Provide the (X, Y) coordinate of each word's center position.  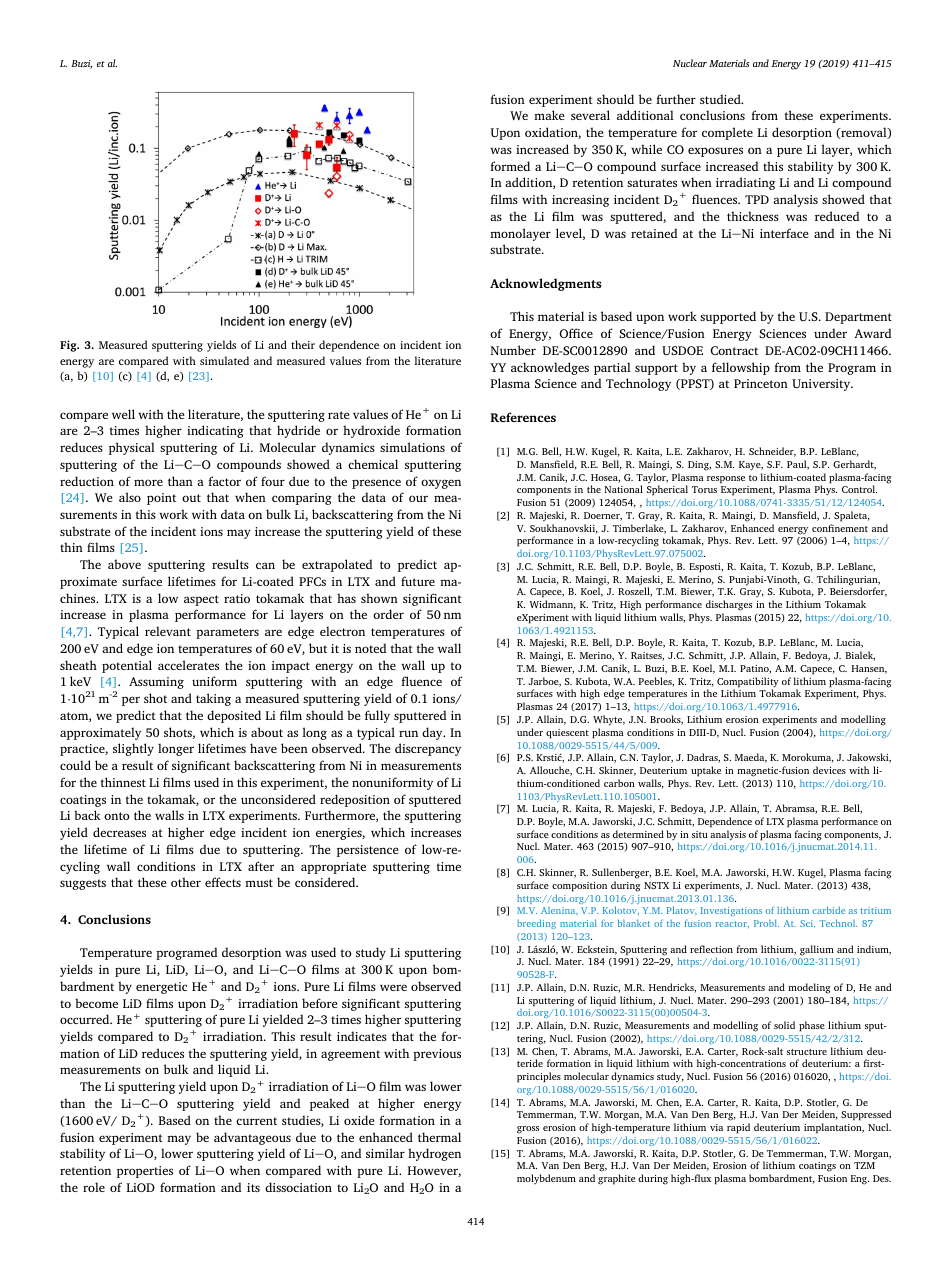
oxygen (441, 484)
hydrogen (434, 1154)
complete (727, 133)
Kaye (751, 466)
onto (116, 816)
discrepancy (428, 749)
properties (145, 1172)
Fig (69, 346)
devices (829, 770)
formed (510, 166)
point (161, 499)
